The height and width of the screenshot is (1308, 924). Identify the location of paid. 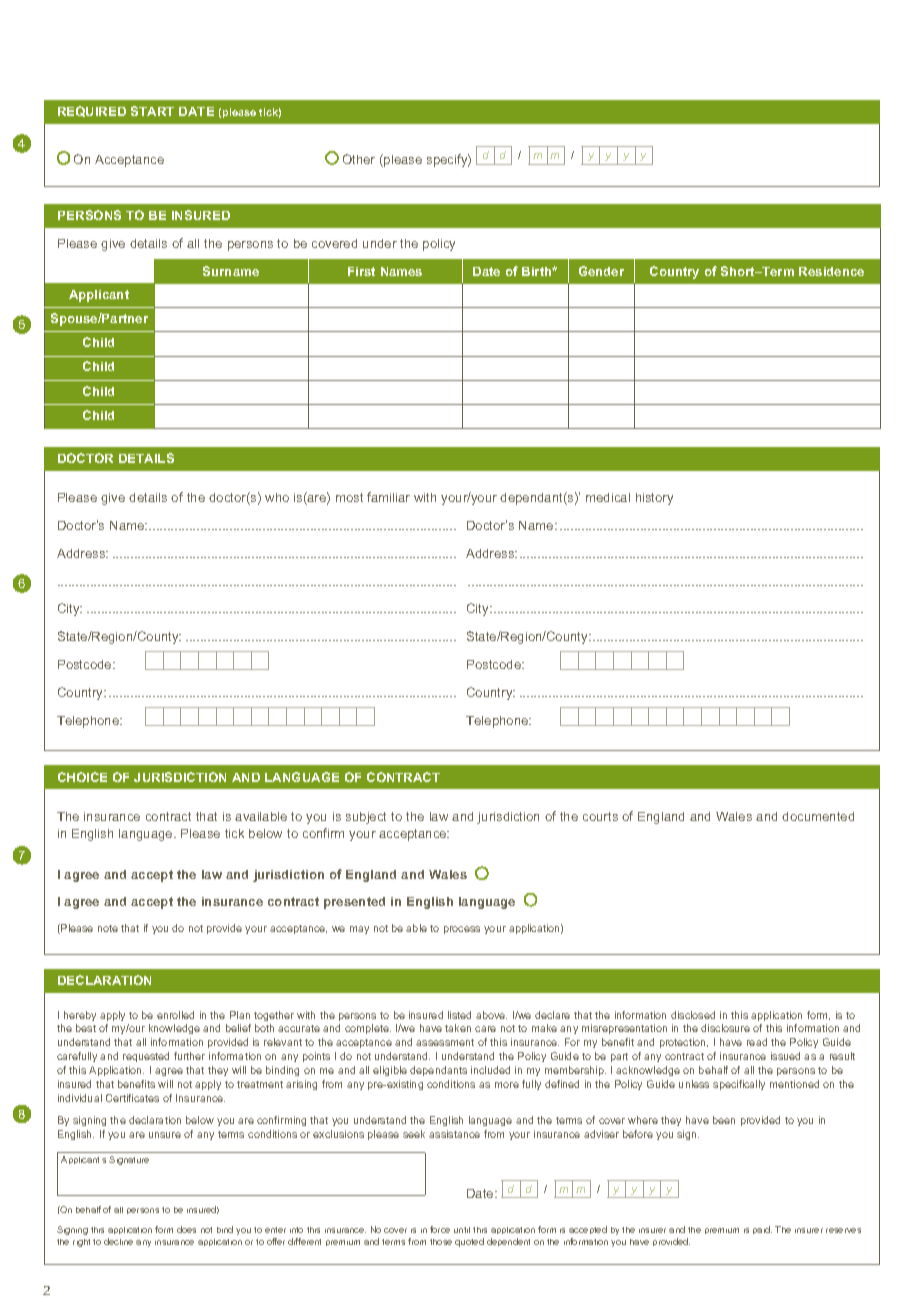
(762, 1230).
